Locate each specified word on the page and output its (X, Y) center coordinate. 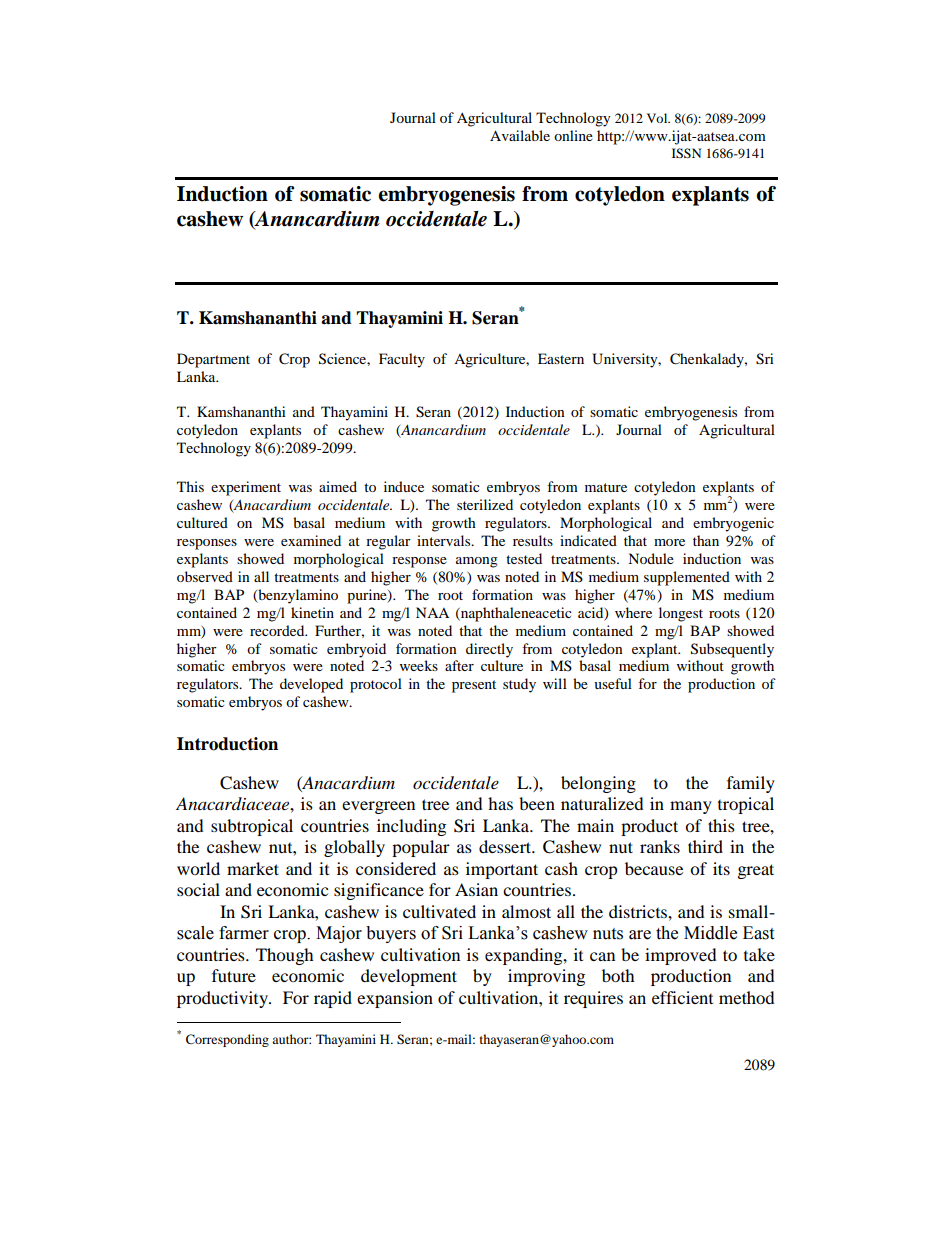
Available (520, 135)
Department (213, 360)
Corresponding (227, 1040)
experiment (246, 488)
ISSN (686, 153)
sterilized (485, 504)
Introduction (227, 744)
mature (606, 487)
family (751, 784)
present (474, 686)
